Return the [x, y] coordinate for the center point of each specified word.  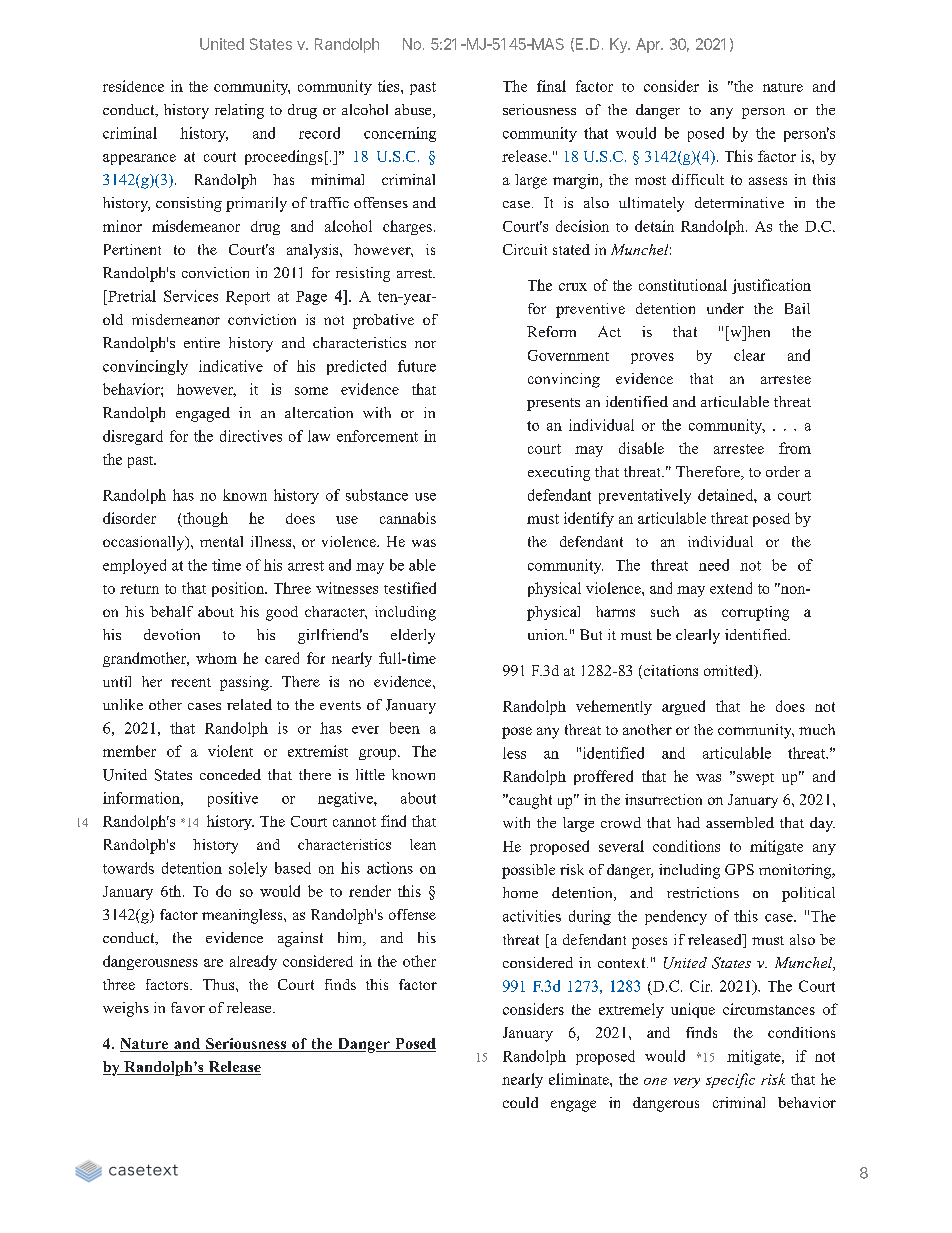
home [520, 892]
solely [248, 869]
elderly [413, 636]
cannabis [408, 518]
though [204, 519]
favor [188, 1007]
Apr [649, 45]
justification [771, 286]
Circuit [525, 249]
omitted [730, 672]
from [795, 448]
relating [239, 111]
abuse [414, 111]
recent [191, 682]
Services [191, 296]
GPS [739, 869]
